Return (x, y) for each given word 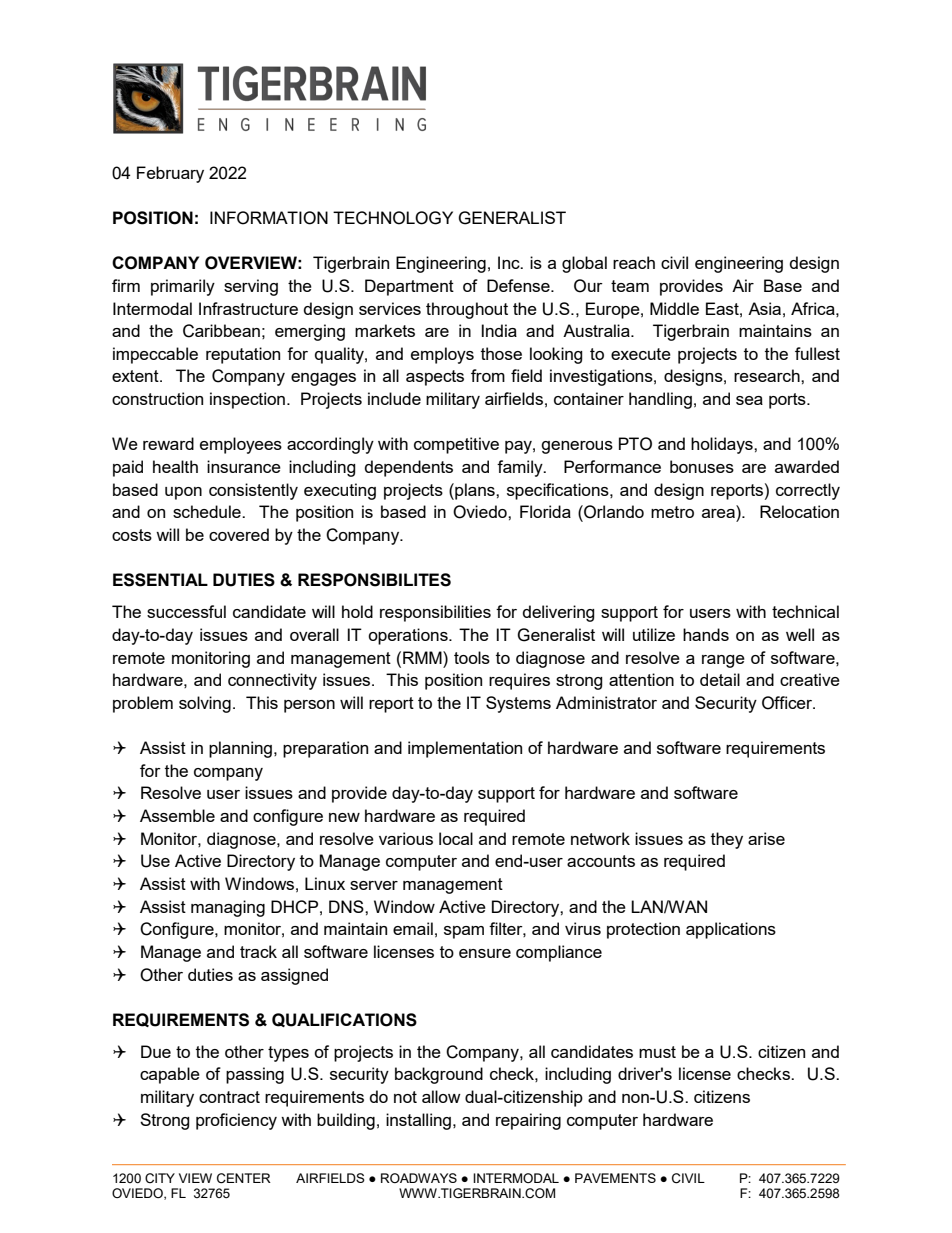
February (170, 174)
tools (472, 657)
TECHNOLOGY (393, 218)
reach (634, 262)
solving (205, 704)
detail (720, 679)
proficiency (236, 1121)
